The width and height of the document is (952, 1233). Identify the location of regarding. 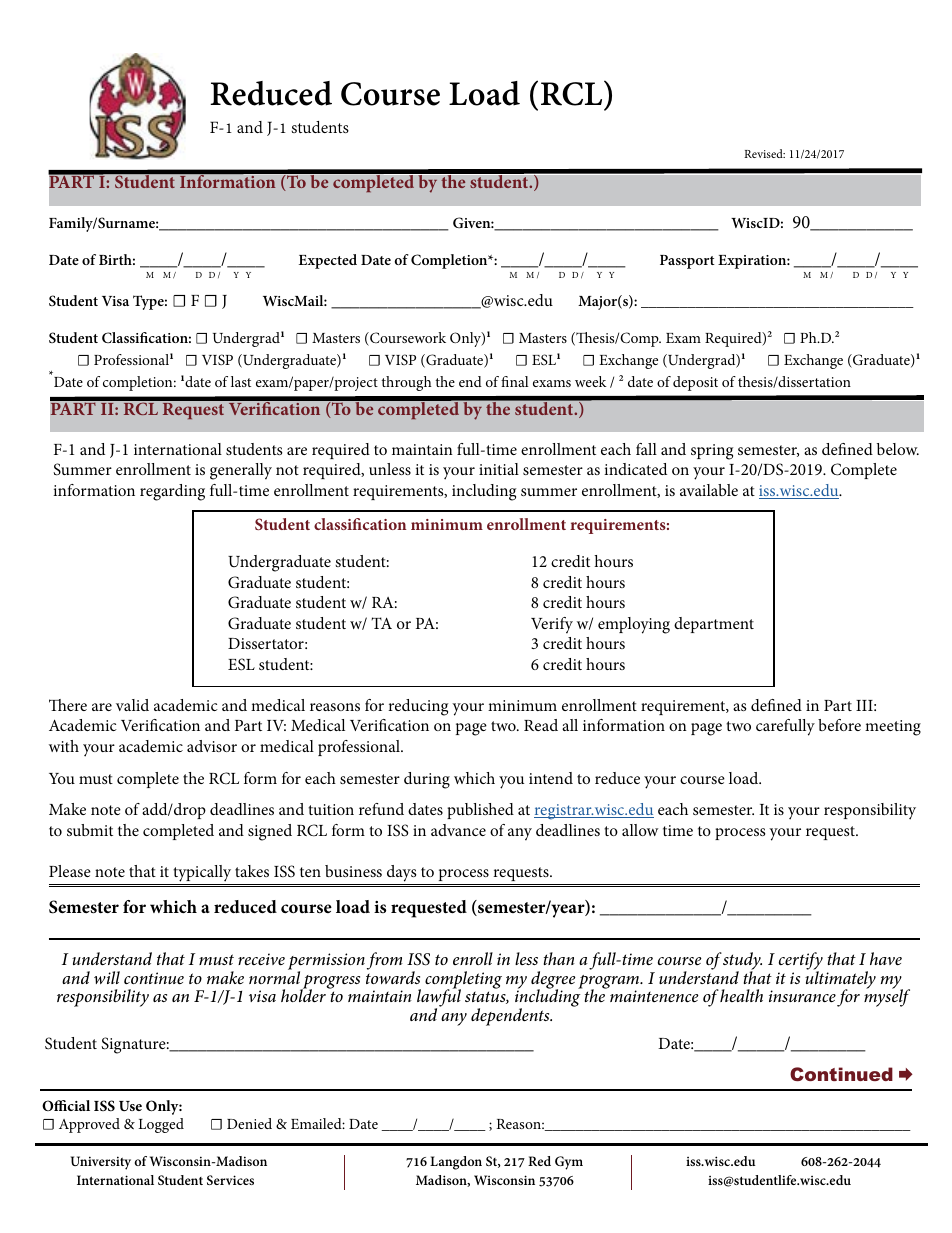
(172, 492).
